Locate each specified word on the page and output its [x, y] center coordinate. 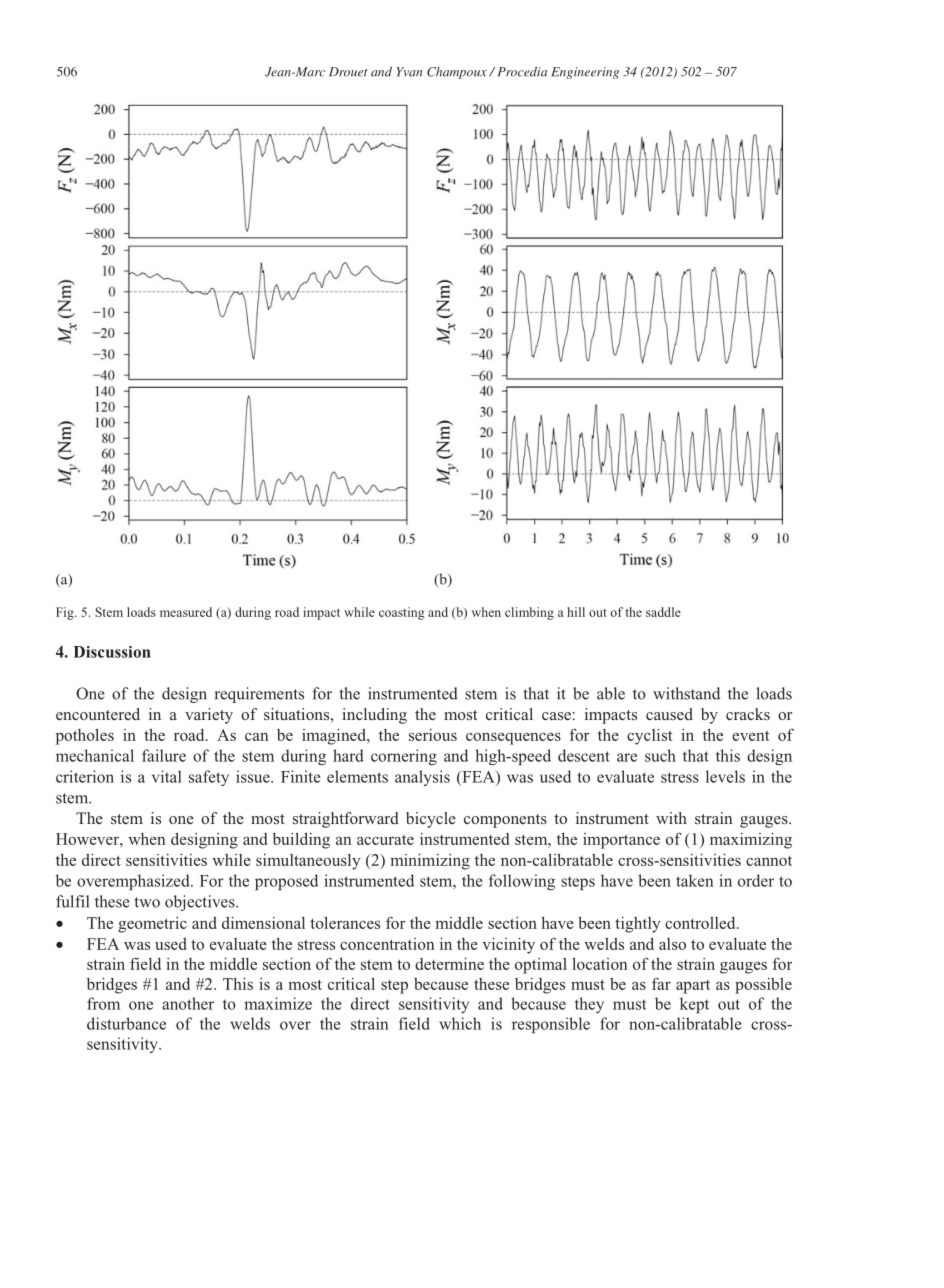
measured [186, 612]
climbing [529, 613]
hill [576, 612]
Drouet [348, 72]
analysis [422, 778]
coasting [402, 613]
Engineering [585, 73]
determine [449, 964]
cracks [748, 714]
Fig [66, 613]
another [188, 1003]
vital [167, 776]
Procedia [522, 72]
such [660, 755]
